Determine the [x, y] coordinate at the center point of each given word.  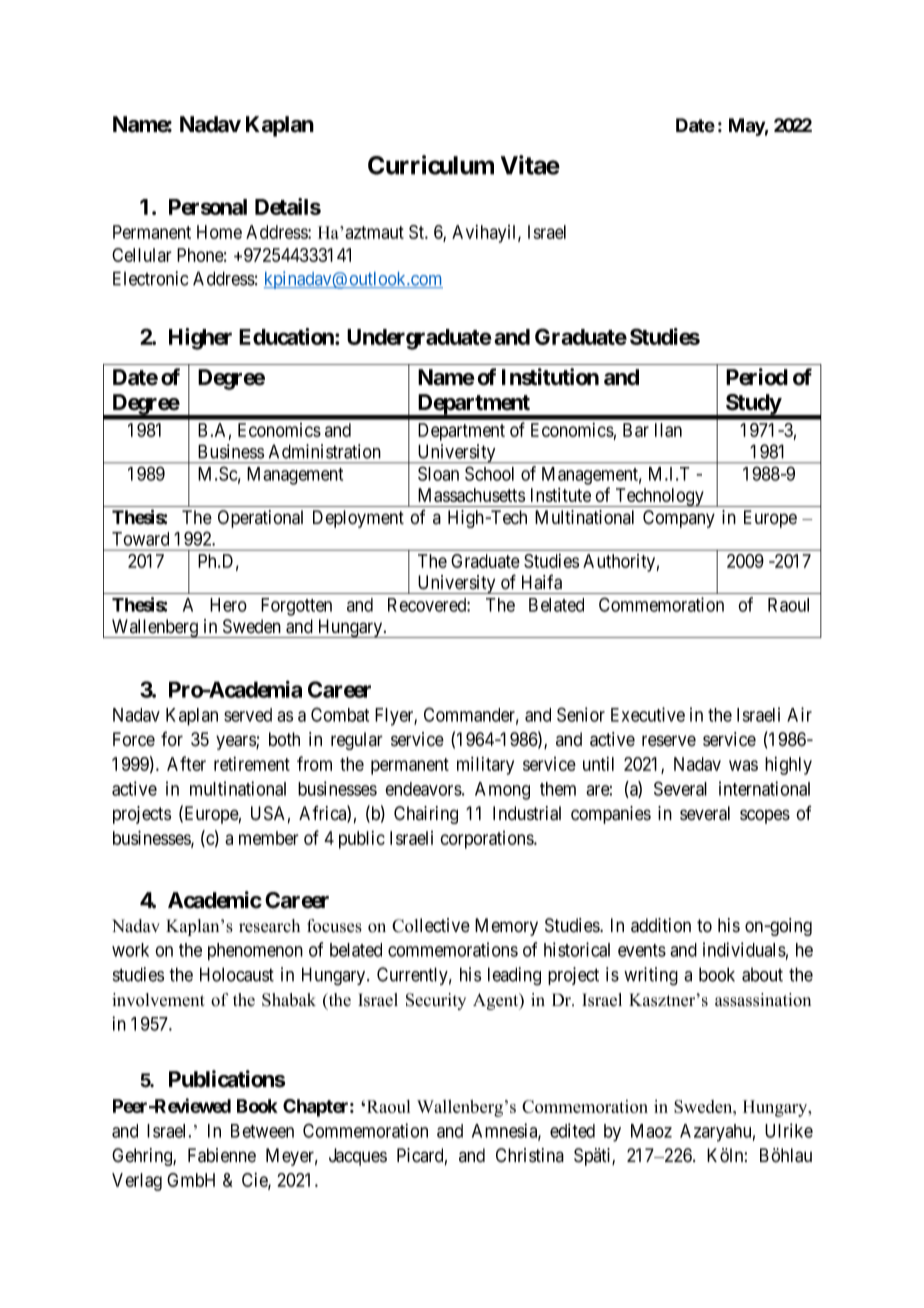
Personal [208, 207]
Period [757, 377]
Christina [530, 1155]
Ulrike [789, 1130]
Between [262, 1131]
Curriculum [431, 165]
